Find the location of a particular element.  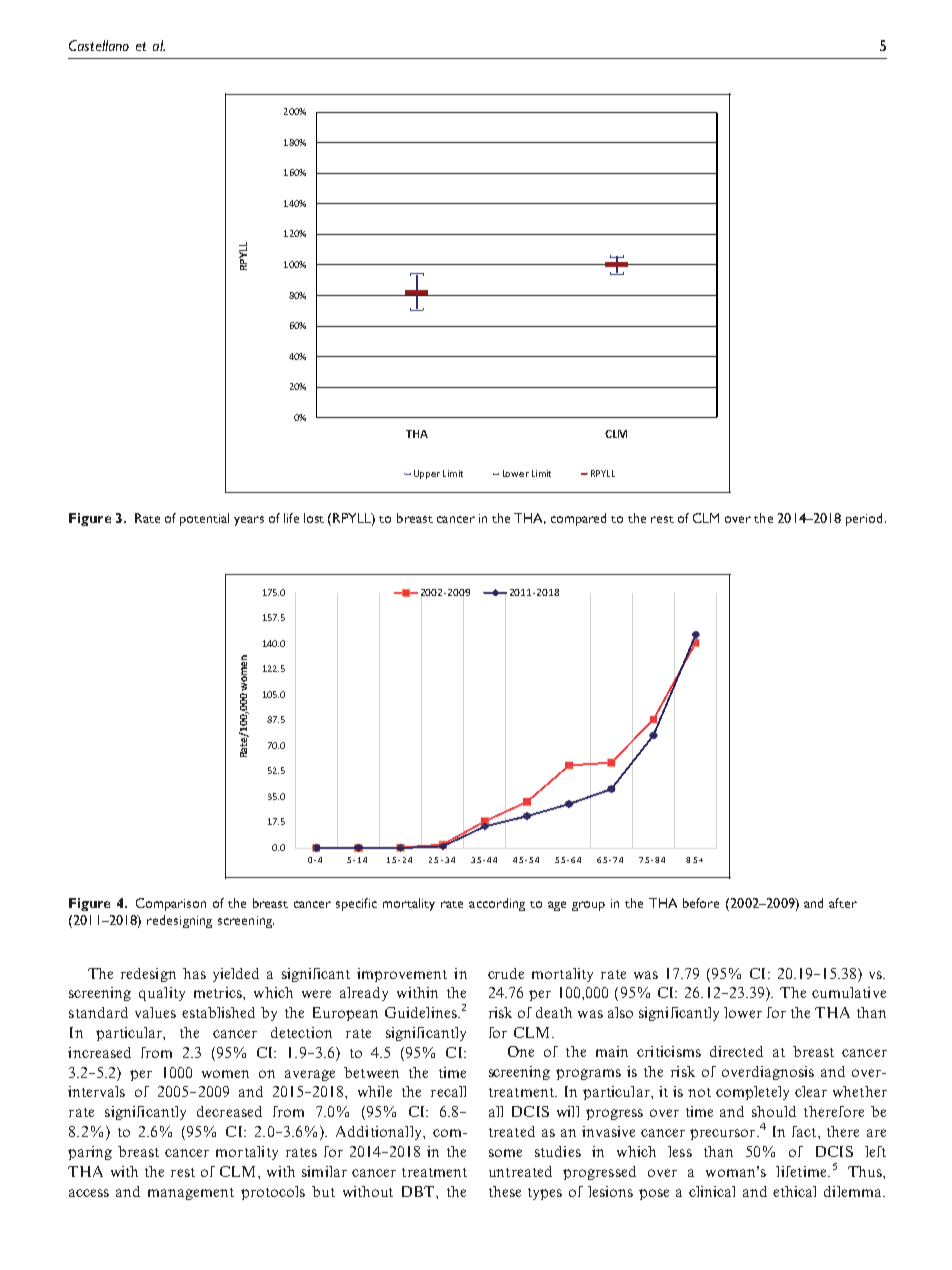

Upper is located at coordinates (427, 474).
